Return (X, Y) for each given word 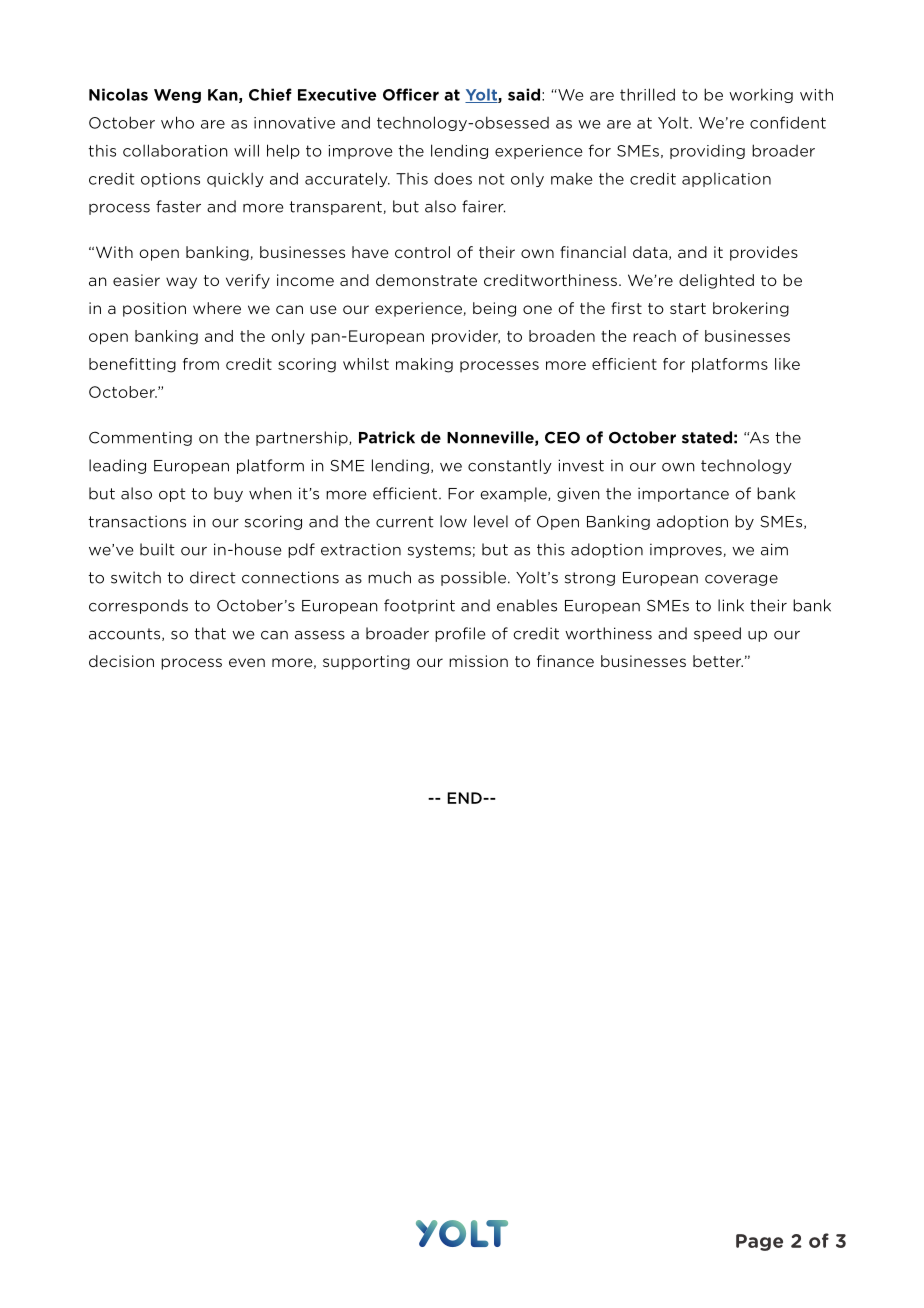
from (201, 364)
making (424, 365)
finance (565, 661)
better (718, 661)
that (210, 633)
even (247, 662)
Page (759, 1242)
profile (460, 634)
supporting (366, 662)
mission (478, 661)
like (787, 364)
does (453, 178)
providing (707, 151)
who (177, 122)
